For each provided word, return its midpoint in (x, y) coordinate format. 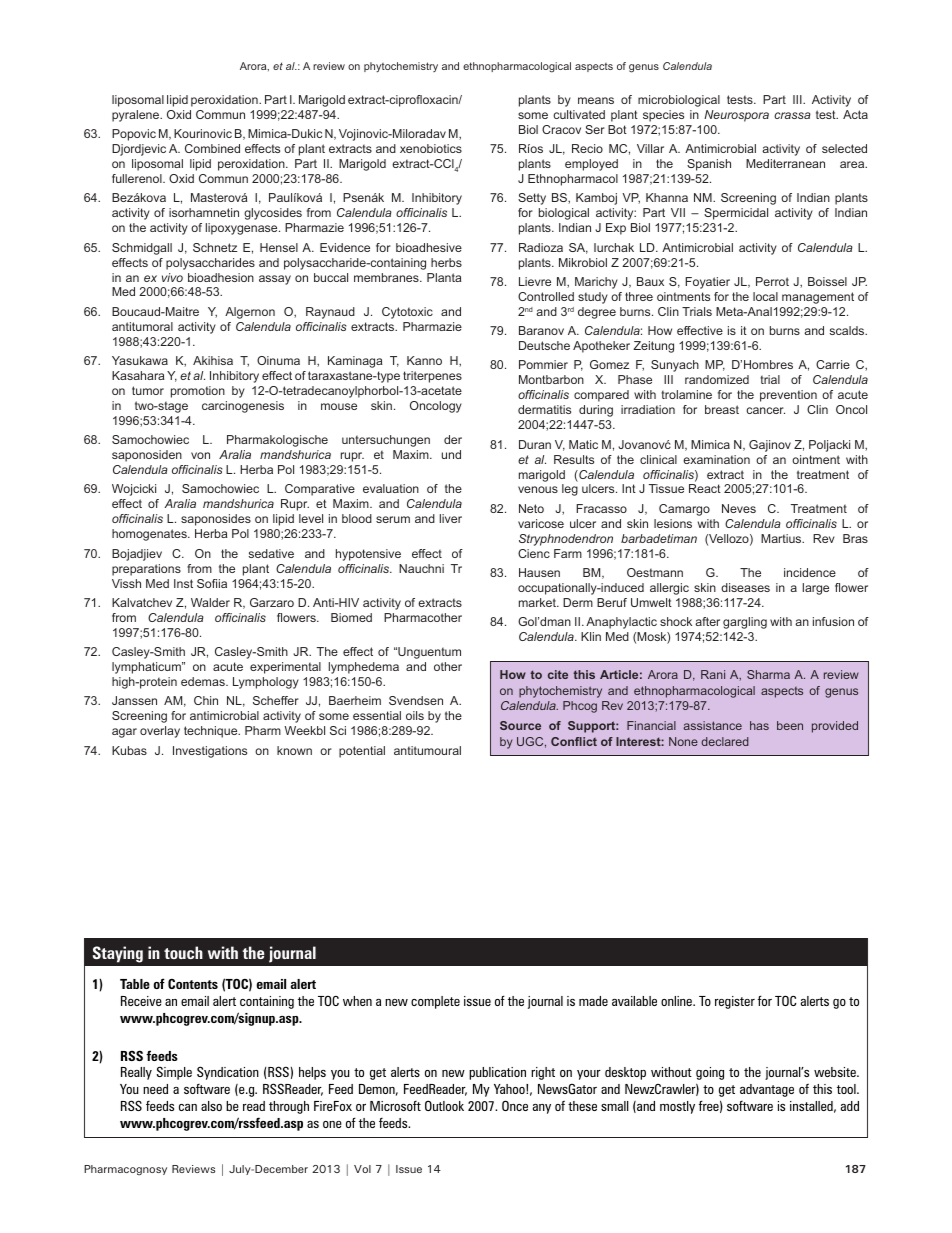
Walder (210, 602)
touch (183, 952)
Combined (212, 148)
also (211, 1106)
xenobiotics (431, 148)
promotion (198, 392)
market (538, 602)
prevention (788, 396)
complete (435, 1002)
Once (515, 1105)
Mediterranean (785, 163)
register (735, 1002)
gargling (745, 623)
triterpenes (432, 377)
